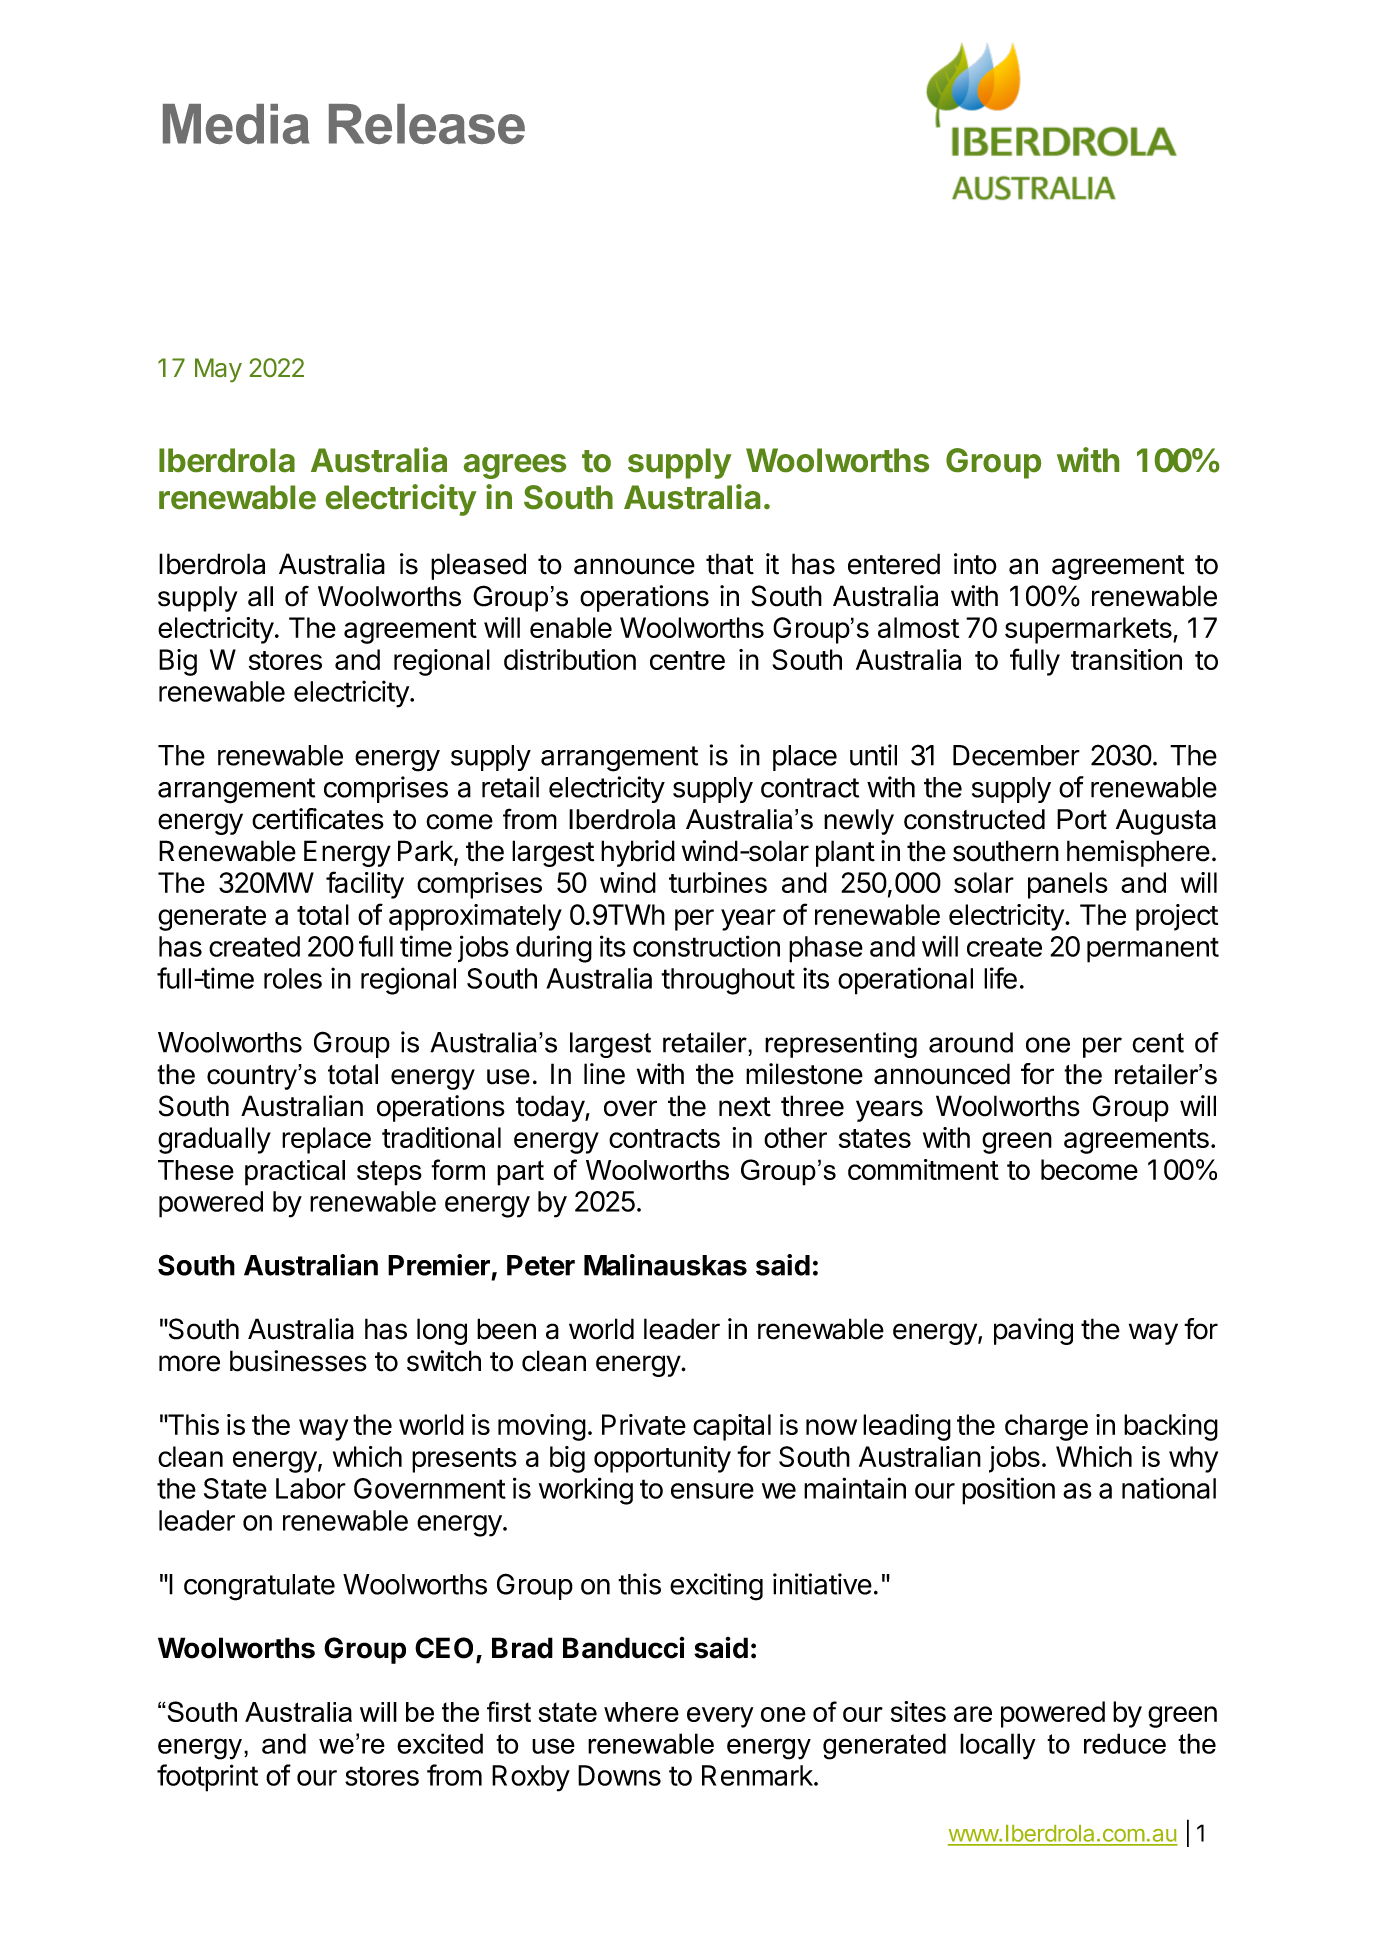 The height and width of the screenshot is (1945, 1375). I want to click on life, so click(1000, 978).
